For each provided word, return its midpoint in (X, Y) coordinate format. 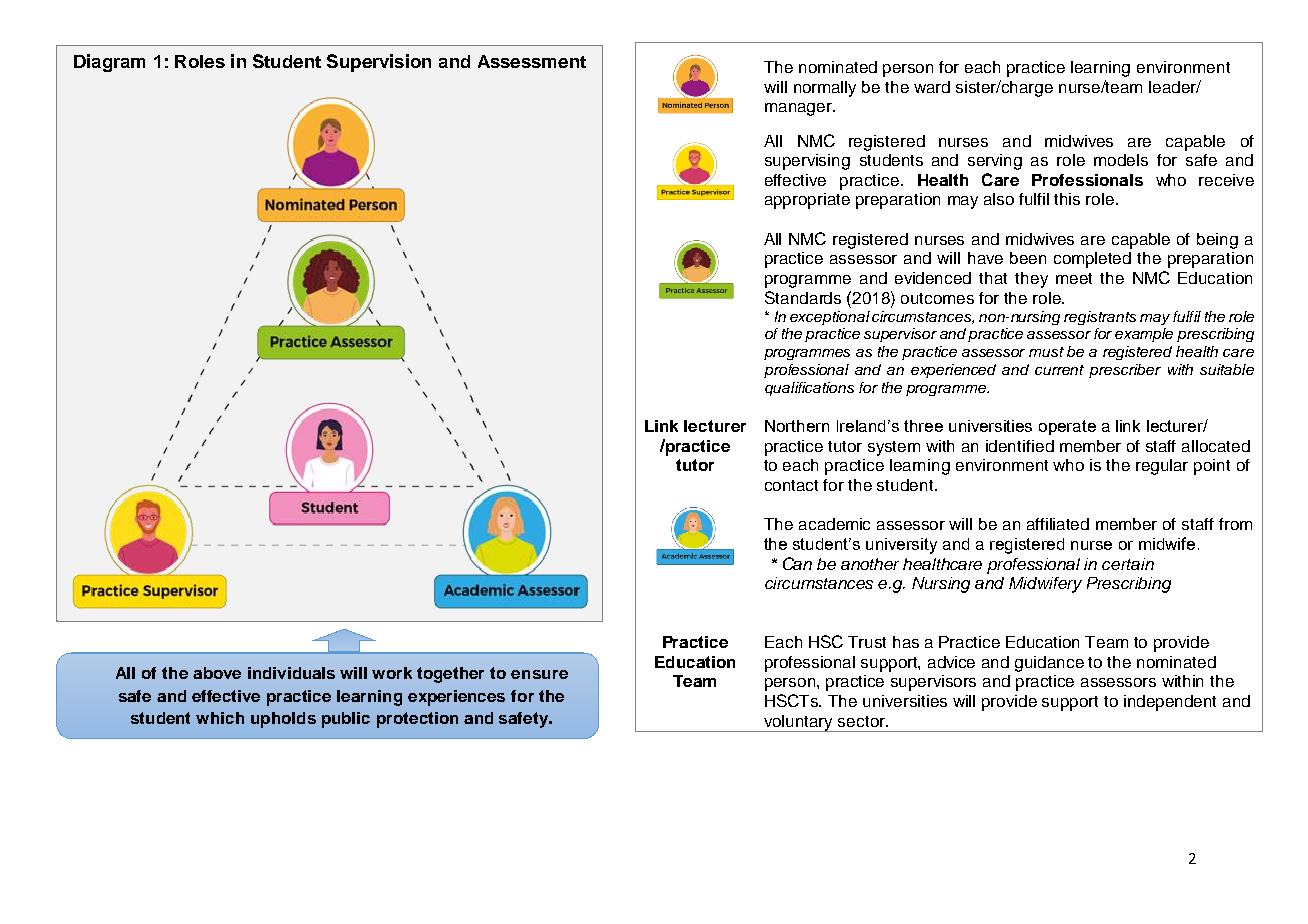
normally (825, 89)
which (220, 718)
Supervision (379, 63)
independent (1170, 703)
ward (932, 87)
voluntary (799, 723)
